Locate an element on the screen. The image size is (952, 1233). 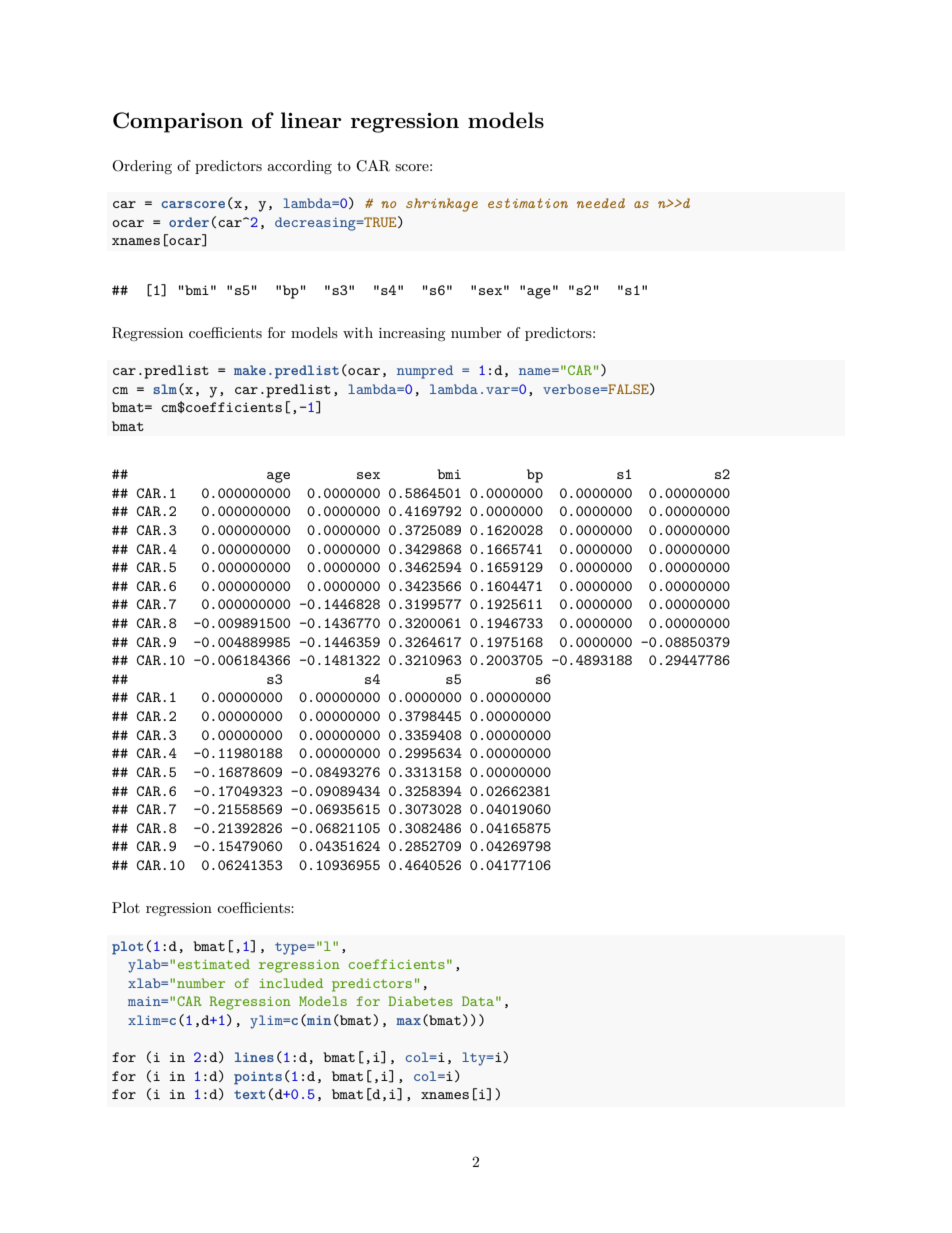
Diabetes is located at coordinates (420, 1001).
